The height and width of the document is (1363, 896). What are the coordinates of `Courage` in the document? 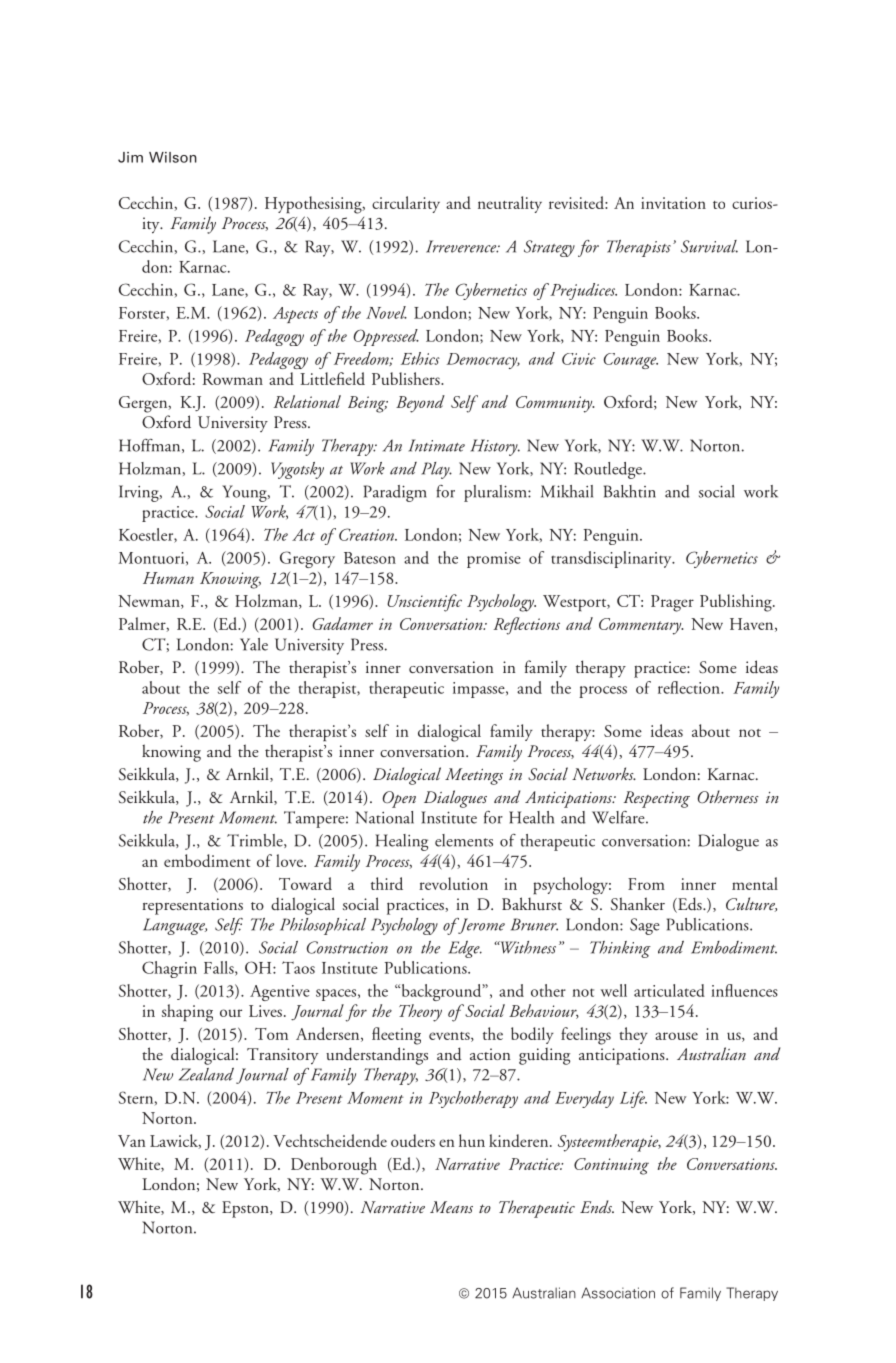 It's located at (631, 361).
